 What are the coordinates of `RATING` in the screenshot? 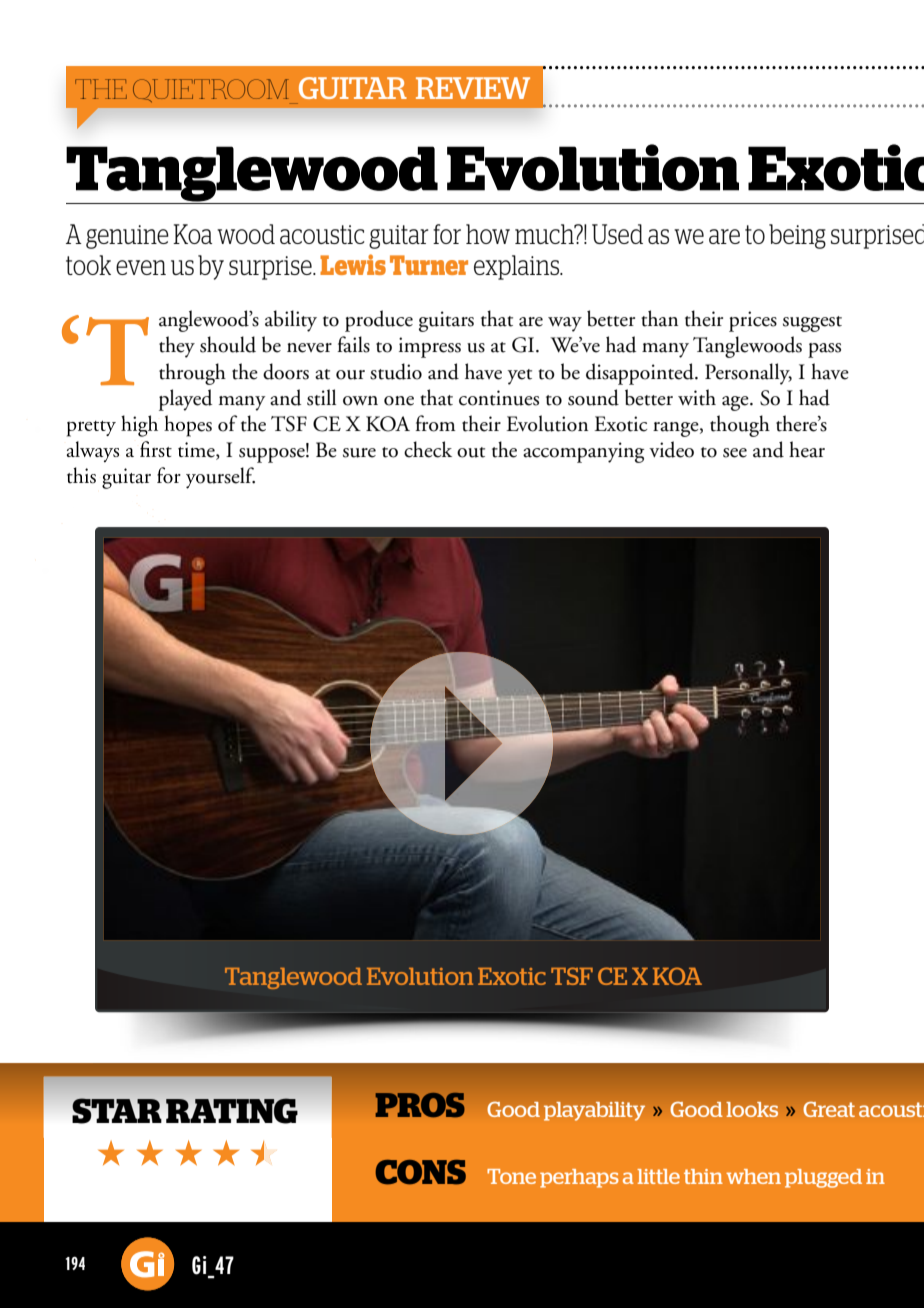 It's located at (232, 1111).
